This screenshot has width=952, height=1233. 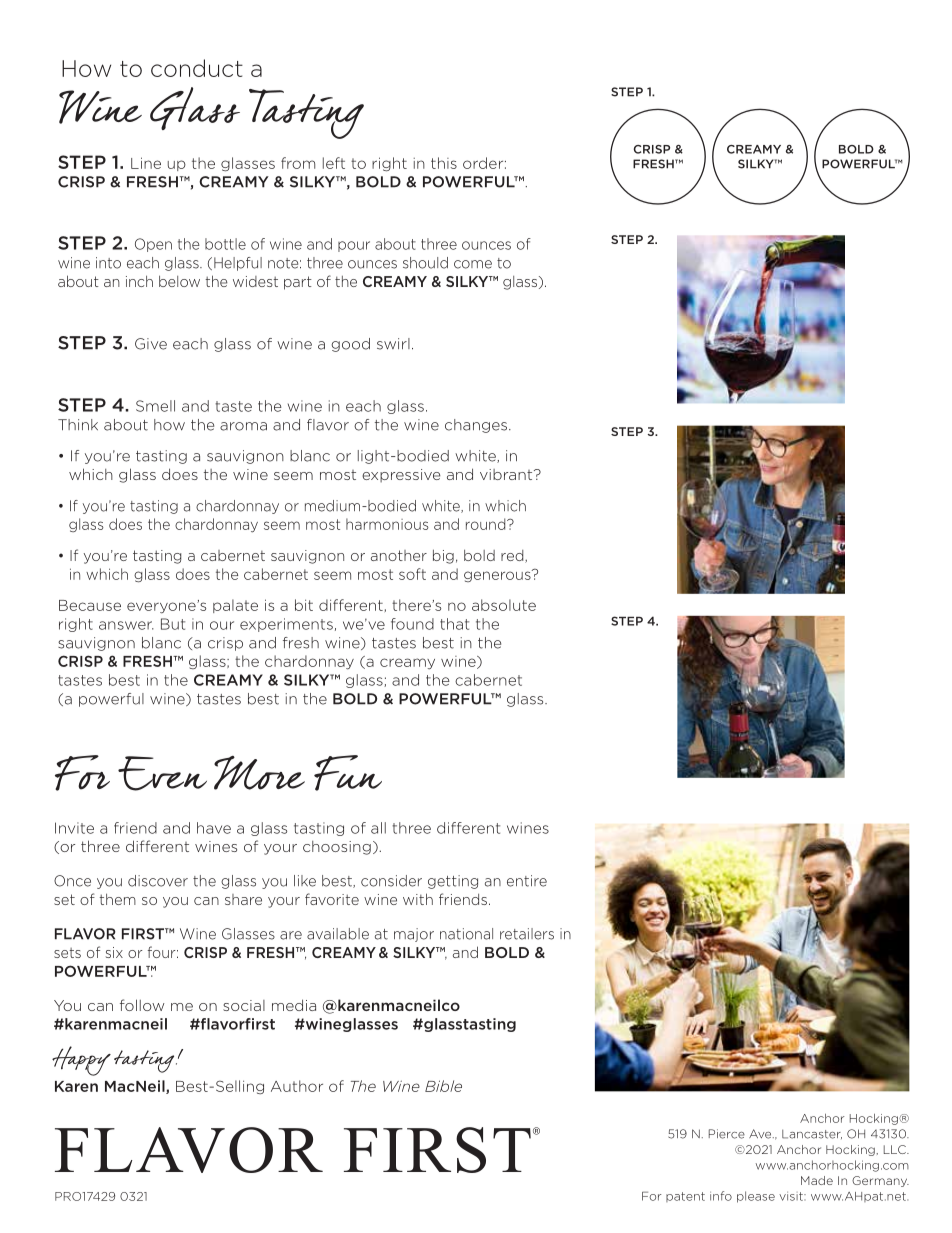 I want to click on discover, so click(x=158, y=881).
